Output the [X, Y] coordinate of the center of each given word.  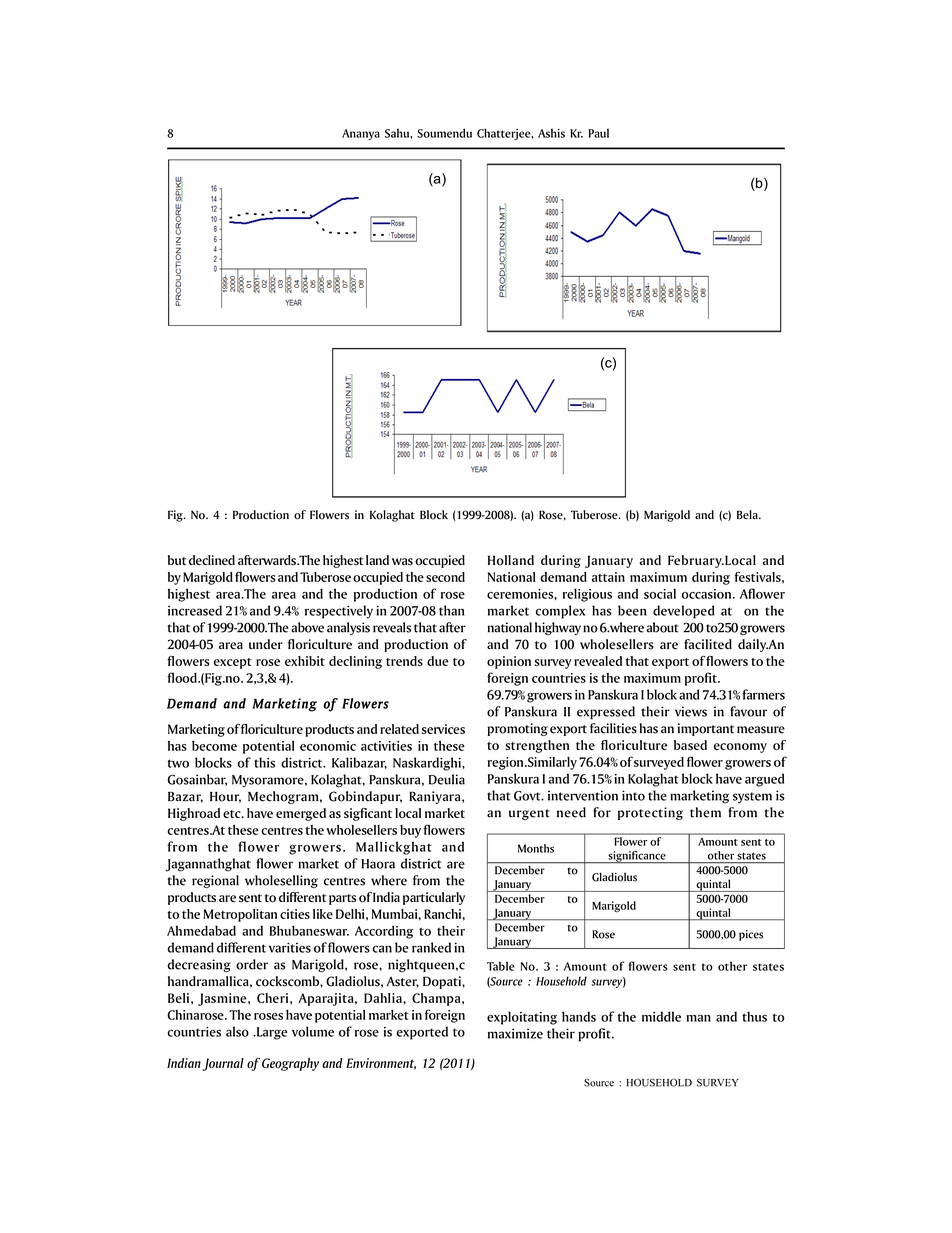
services [443, 729]
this [264, 762]
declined [212, 560]
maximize [515, 1033]
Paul [598, 133]
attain [608, 577]
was [402, 562]
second [445, 577]
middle [661, 1016]
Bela [748, 515]
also [237, 1031]
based [690, 745]
